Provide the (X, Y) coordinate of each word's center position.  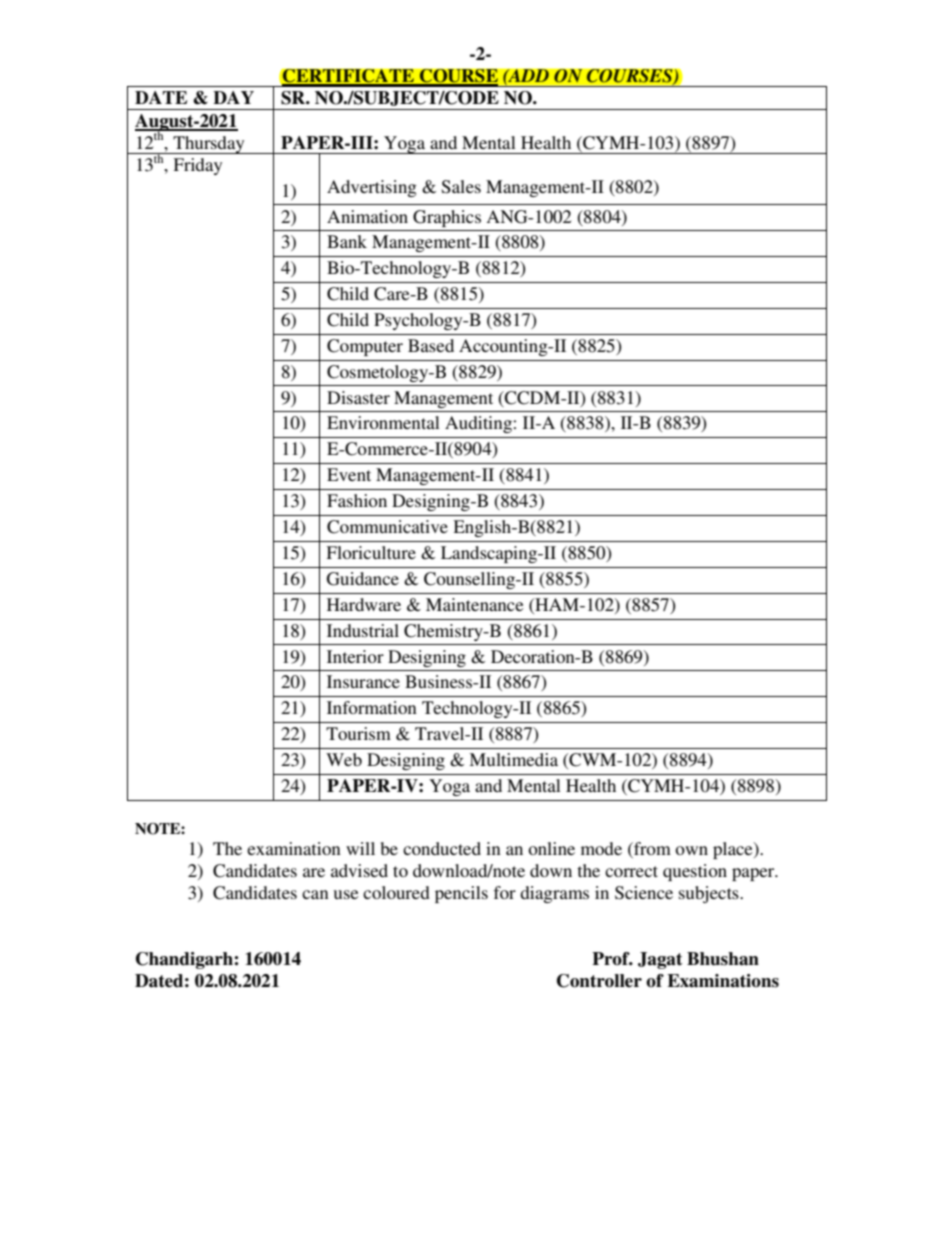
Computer (365, 347)
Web (344, 759)
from (651, 850)
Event (349, 474)
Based (431, 345)
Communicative (387, 527)
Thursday (209, 145)
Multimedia (513, 759)
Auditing (479, 424)
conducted (442, 848)
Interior (355, 656)
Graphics (447, 218)
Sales (461, 187)
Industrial (363, 630)
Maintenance (475, 604)
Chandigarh (184, 960)
